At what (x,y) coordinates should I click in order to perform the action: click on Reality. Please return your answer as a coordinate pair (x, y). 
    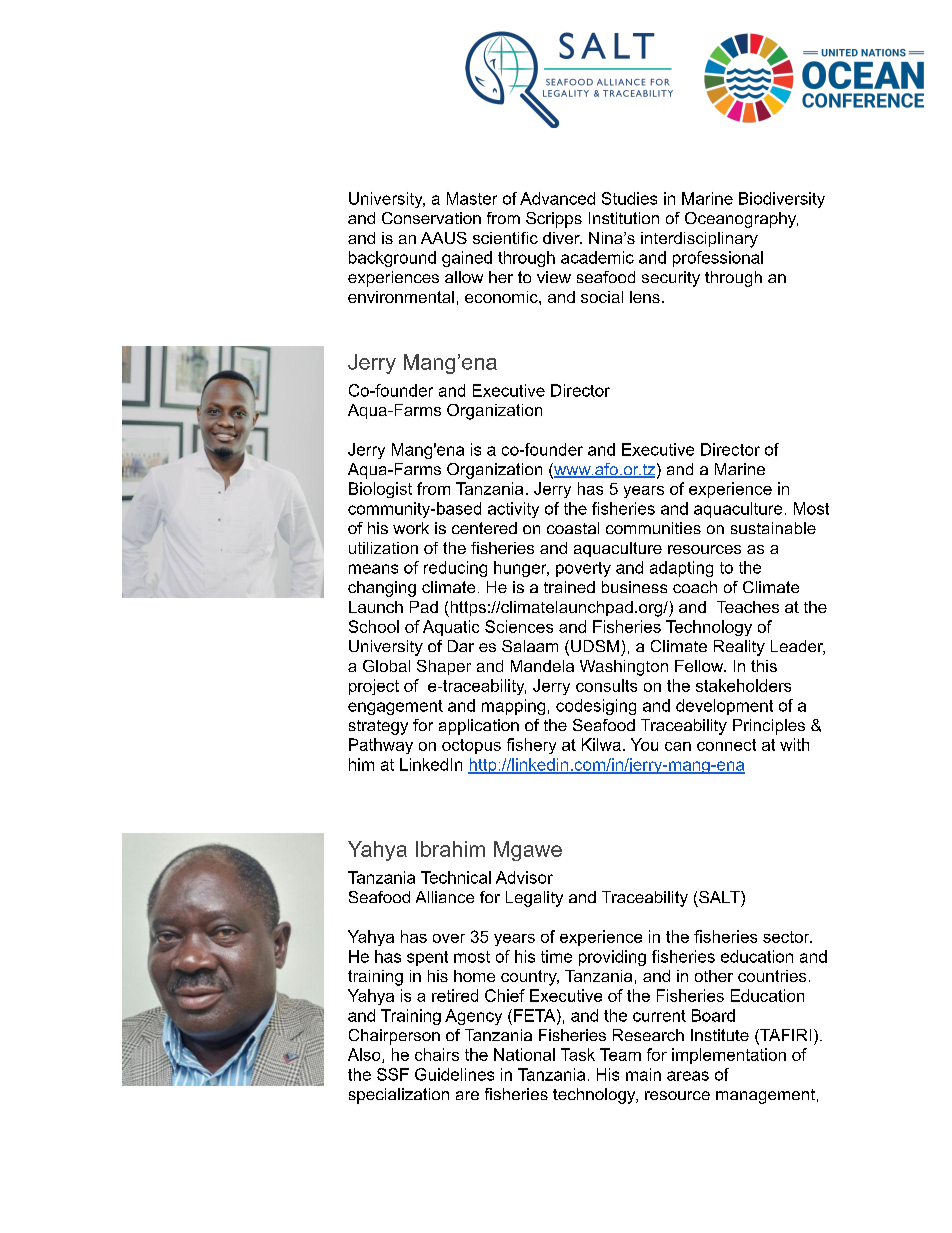
    Looking at the image, I should click on (739, 648).
